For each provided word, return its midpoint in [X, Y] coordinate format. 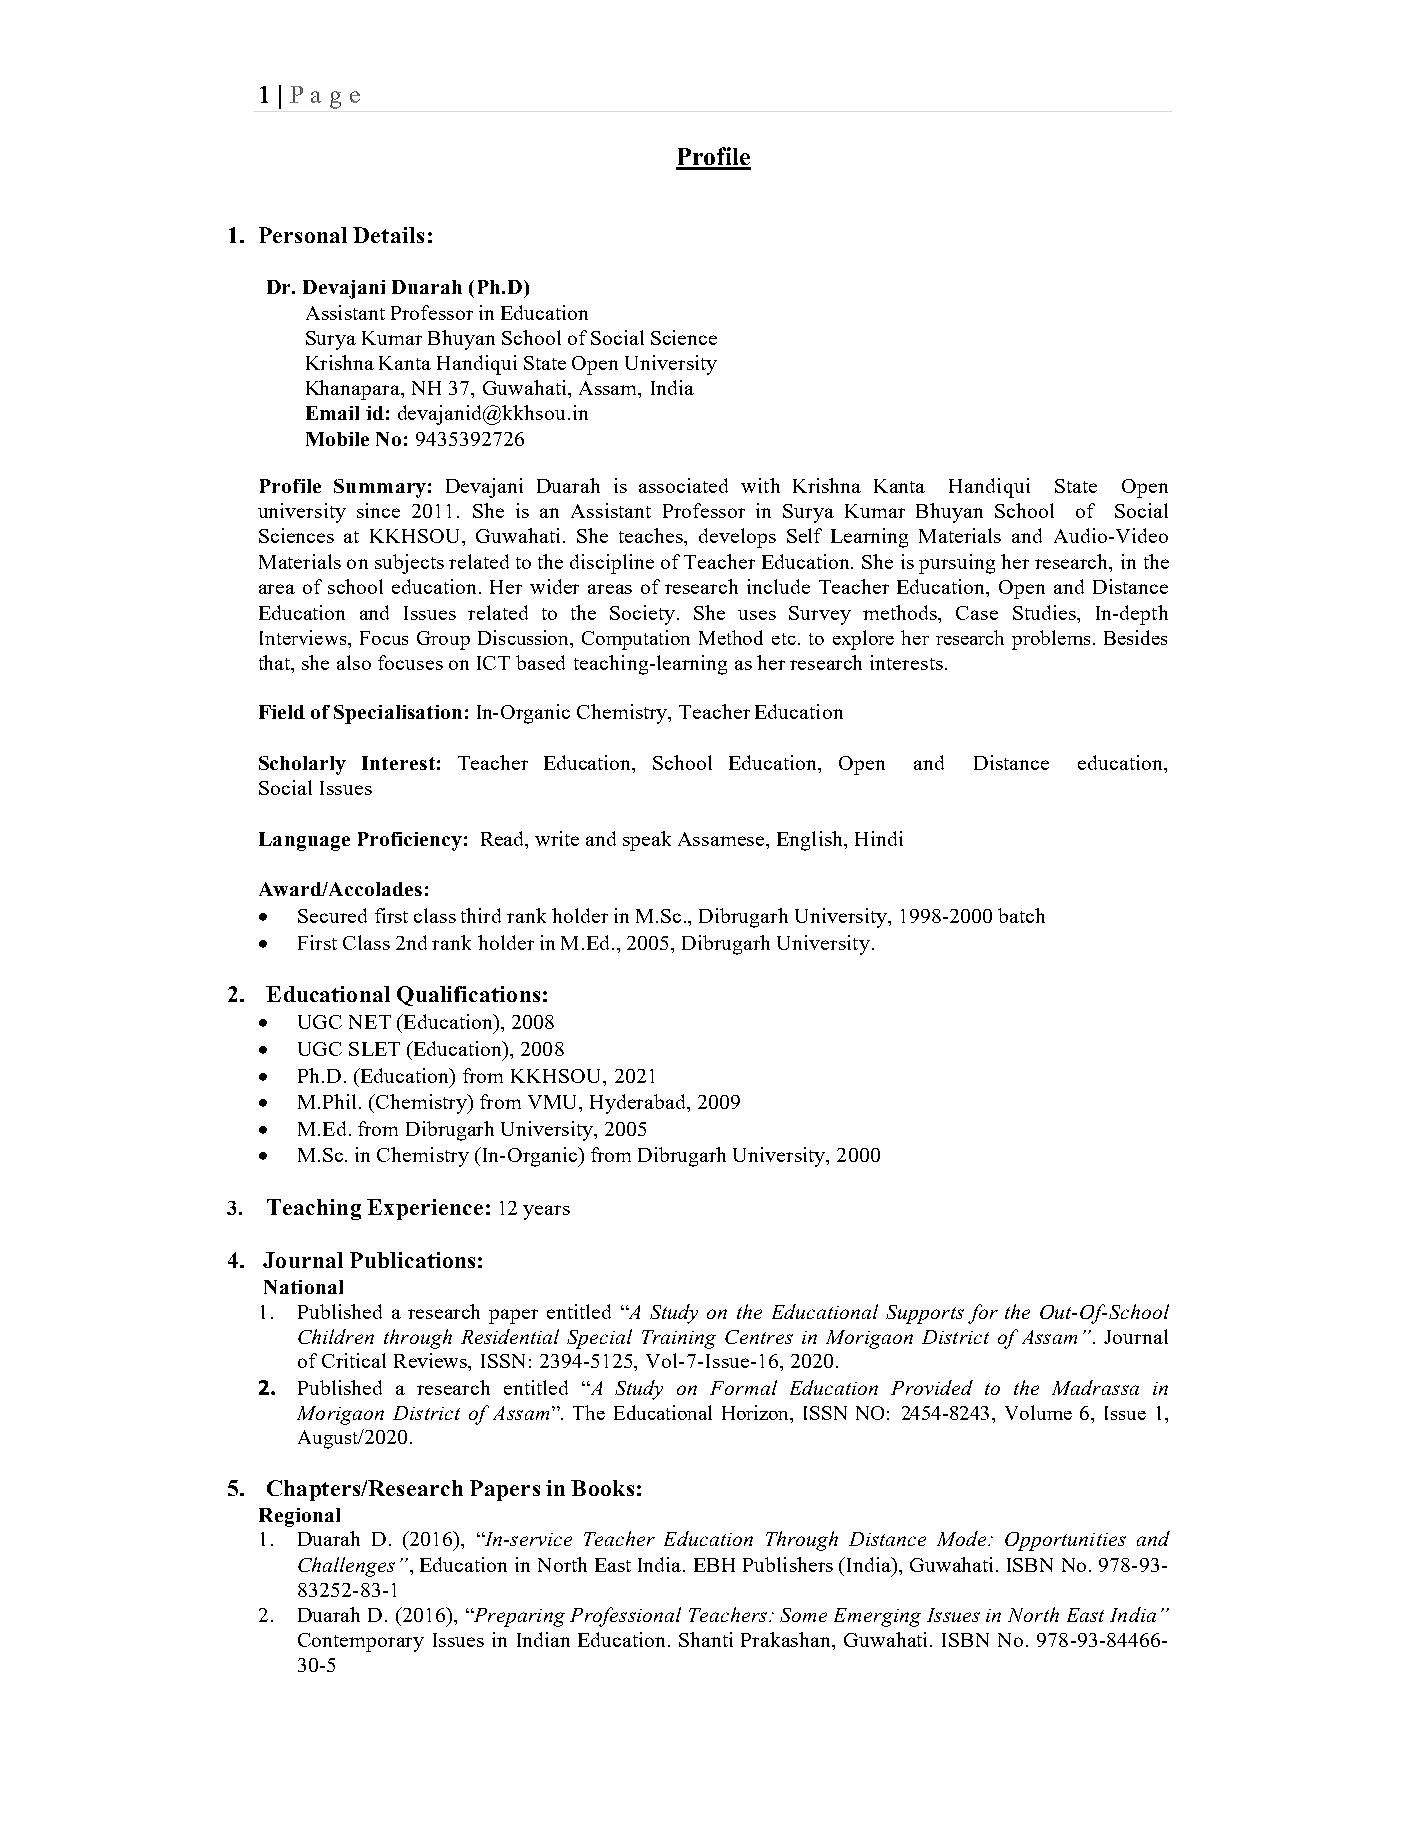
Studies [1045, 612]
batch [1021, 915]
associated [683, 485]
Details [388, 235]
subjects [409, 564]
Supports [925, 1314]
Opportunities [1065, 1541]
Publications [412, 1260]
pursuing [957, 564]
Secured [332, 915]
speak [647, 841]
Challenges [346, 1567]
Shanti [706, 1639]
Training [679, 1339]
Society [644, 615]
